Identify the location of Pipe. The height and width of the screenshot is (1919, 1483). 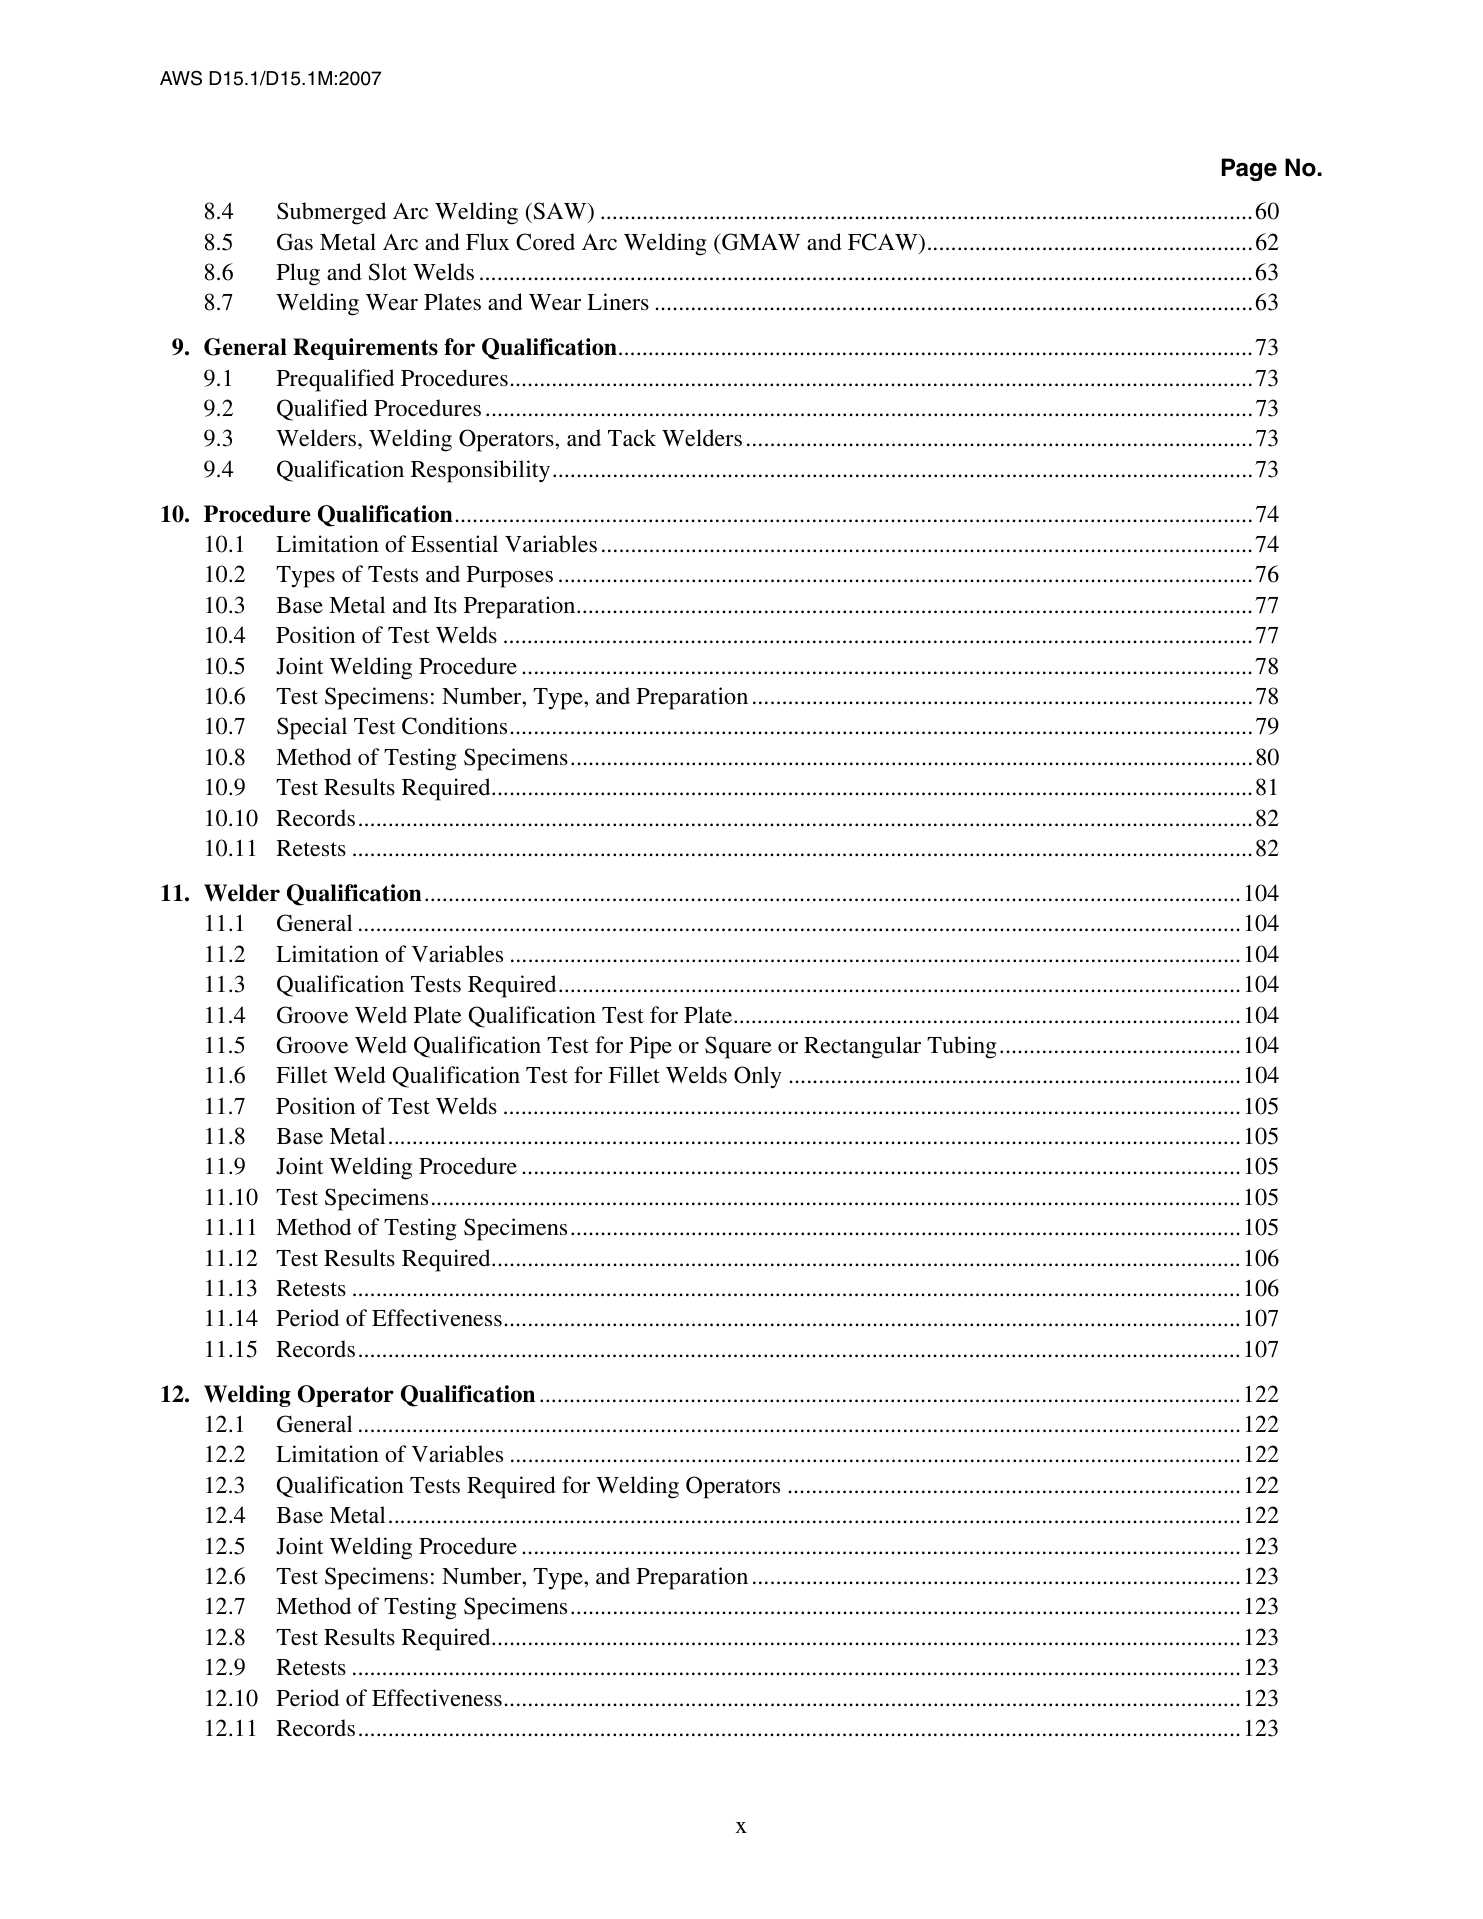
(650, 1047).
